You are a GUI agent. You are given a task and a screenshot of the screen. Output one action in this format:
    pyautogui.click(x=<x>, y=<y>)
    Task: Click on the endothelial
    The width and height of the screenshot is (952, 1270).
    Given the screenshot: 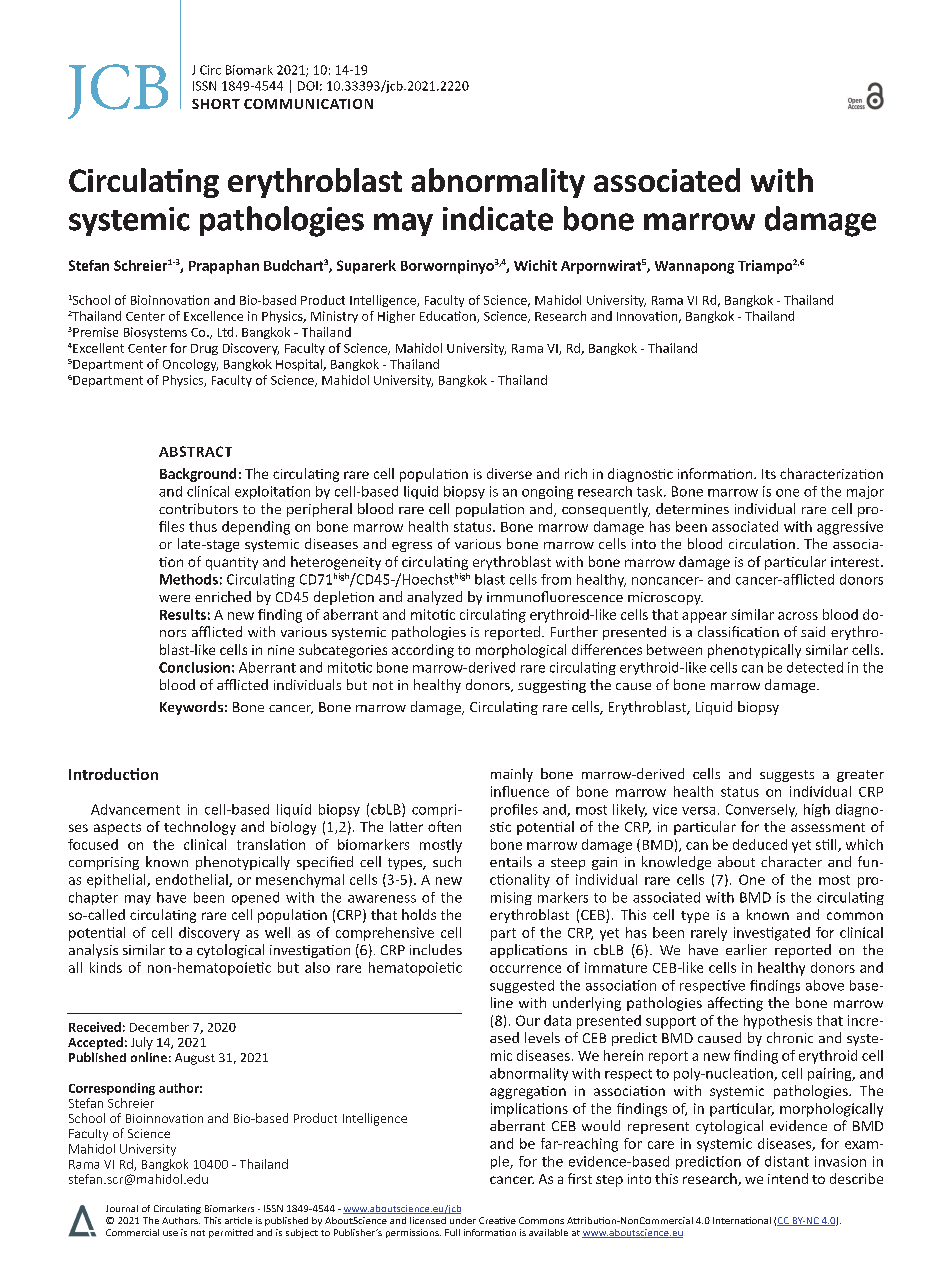 What is the action you would take?
    pyautogui.click(x=193, y=880)
